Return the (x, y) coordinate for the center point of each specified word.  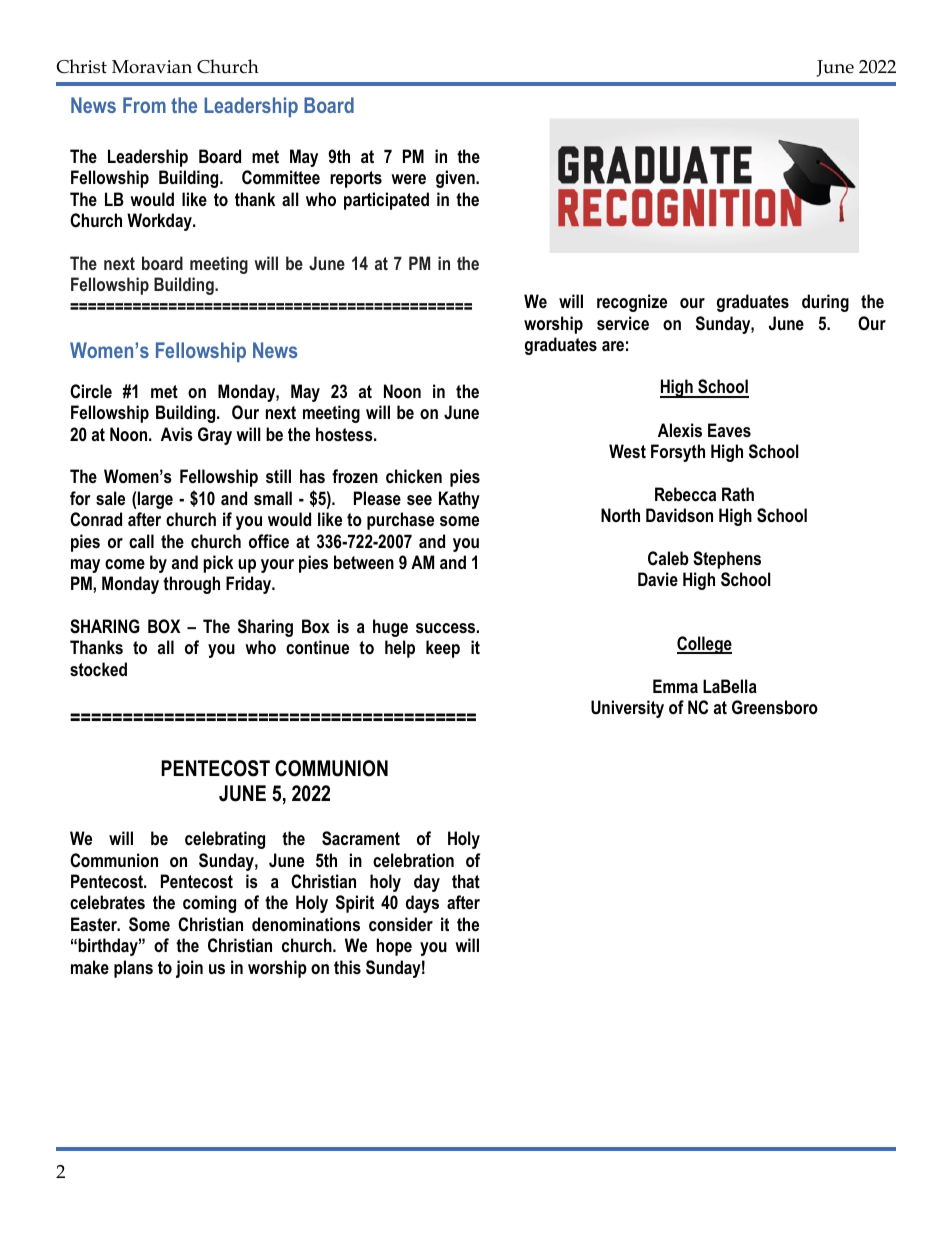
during (825, 303)
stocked (98, 669)
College (704, 645)
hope (394, 947)
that (466, 881)
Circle (91, 391)
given (456, 179)
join (189, 969)
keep (443, 649)
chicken (414, 476)
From (144, 105)
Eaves (729, 430)
